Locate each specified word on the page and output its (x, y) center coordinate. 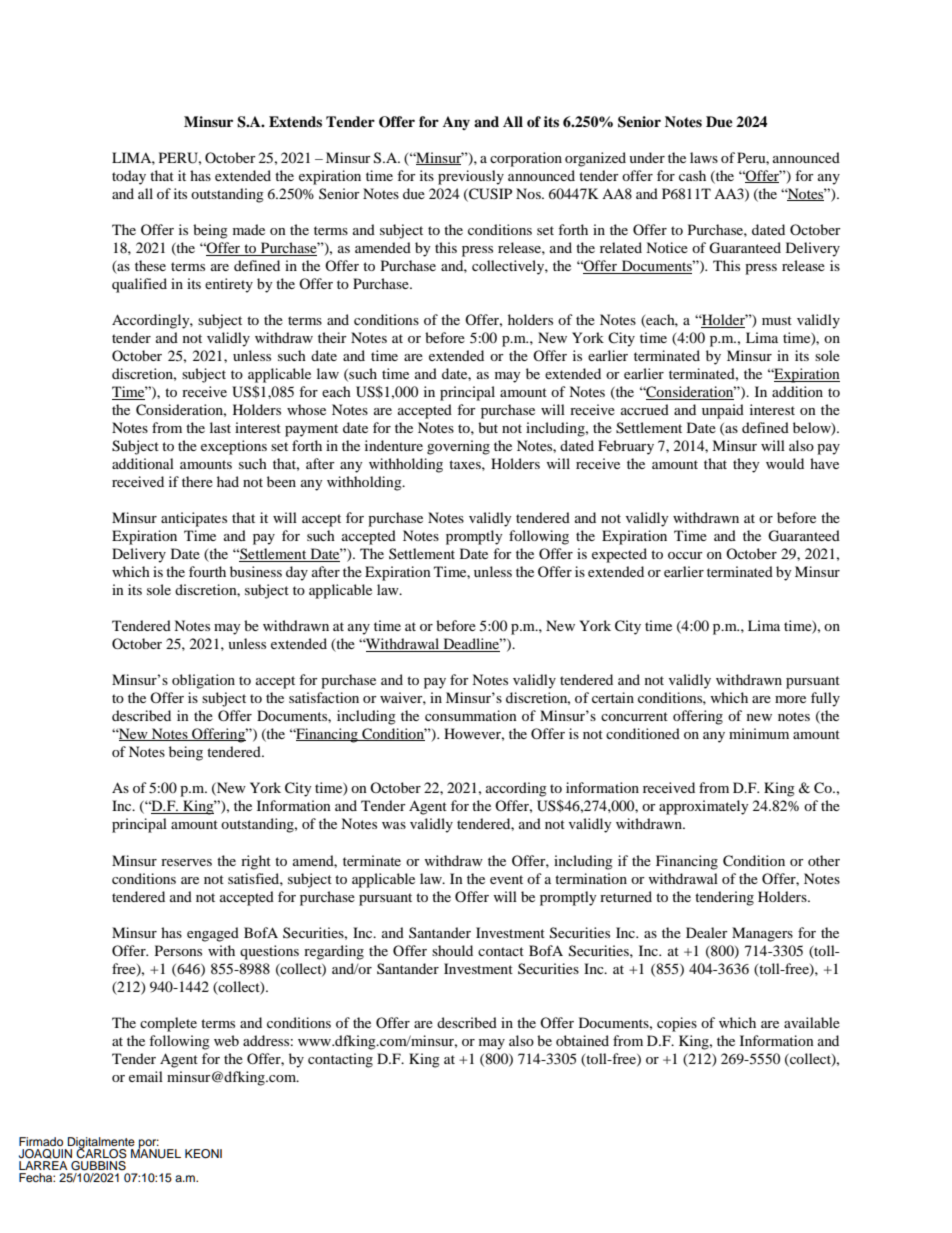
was (394, 825)
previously (471, 177)
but (488, 427)
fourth (207, 571)
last (220, 427)
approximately (704, 807)
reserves (186, 862)
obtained (582, 1040)
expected (619, 555)
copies (677, 1024)
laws (704, 157)
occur (685, 555)
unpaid (723, 411)
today (129, 177)
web (226, 1040)
